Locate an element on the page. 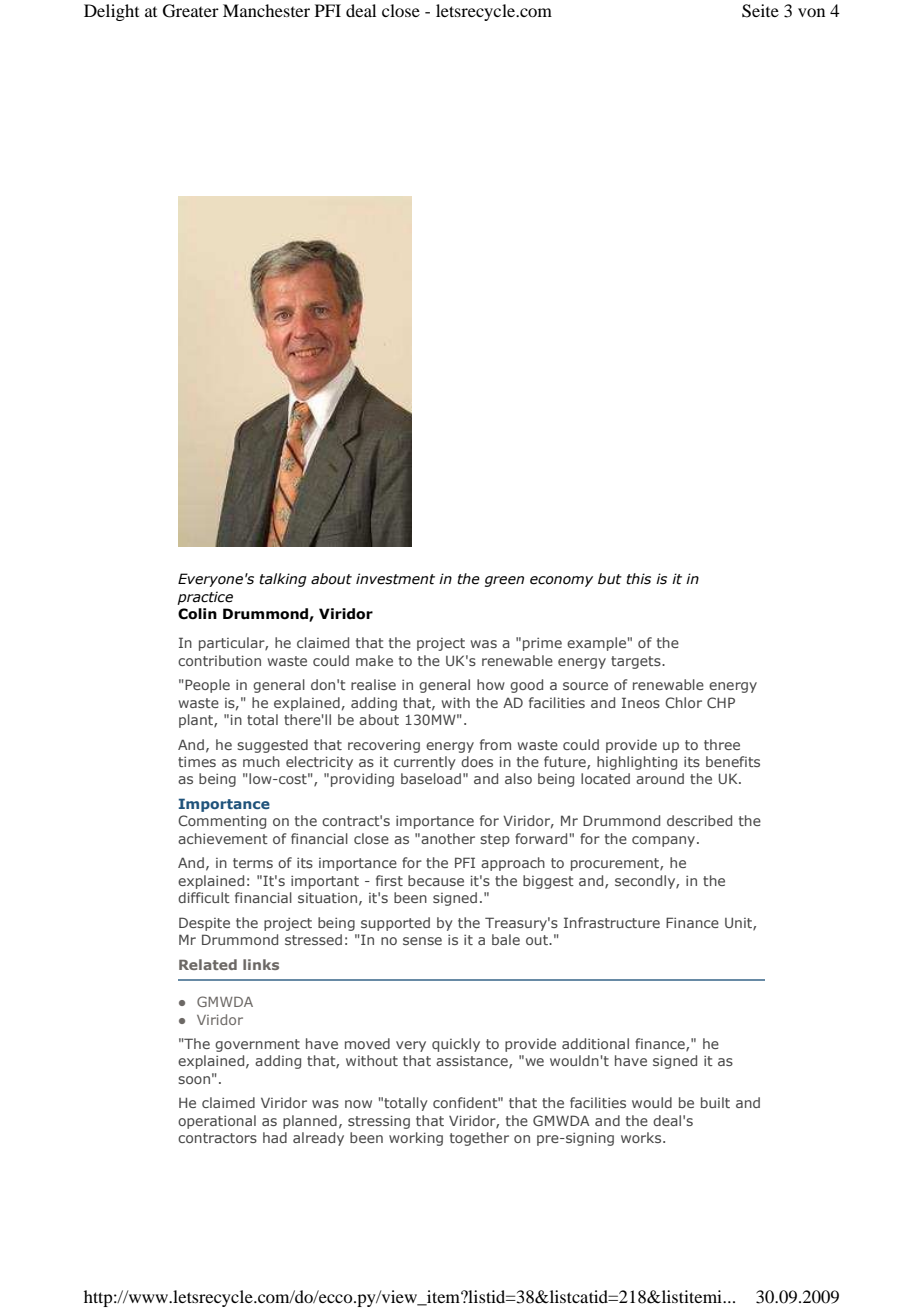 The width and height of the image is (924, 1308). Seite is located at coordinates (760, 11).
